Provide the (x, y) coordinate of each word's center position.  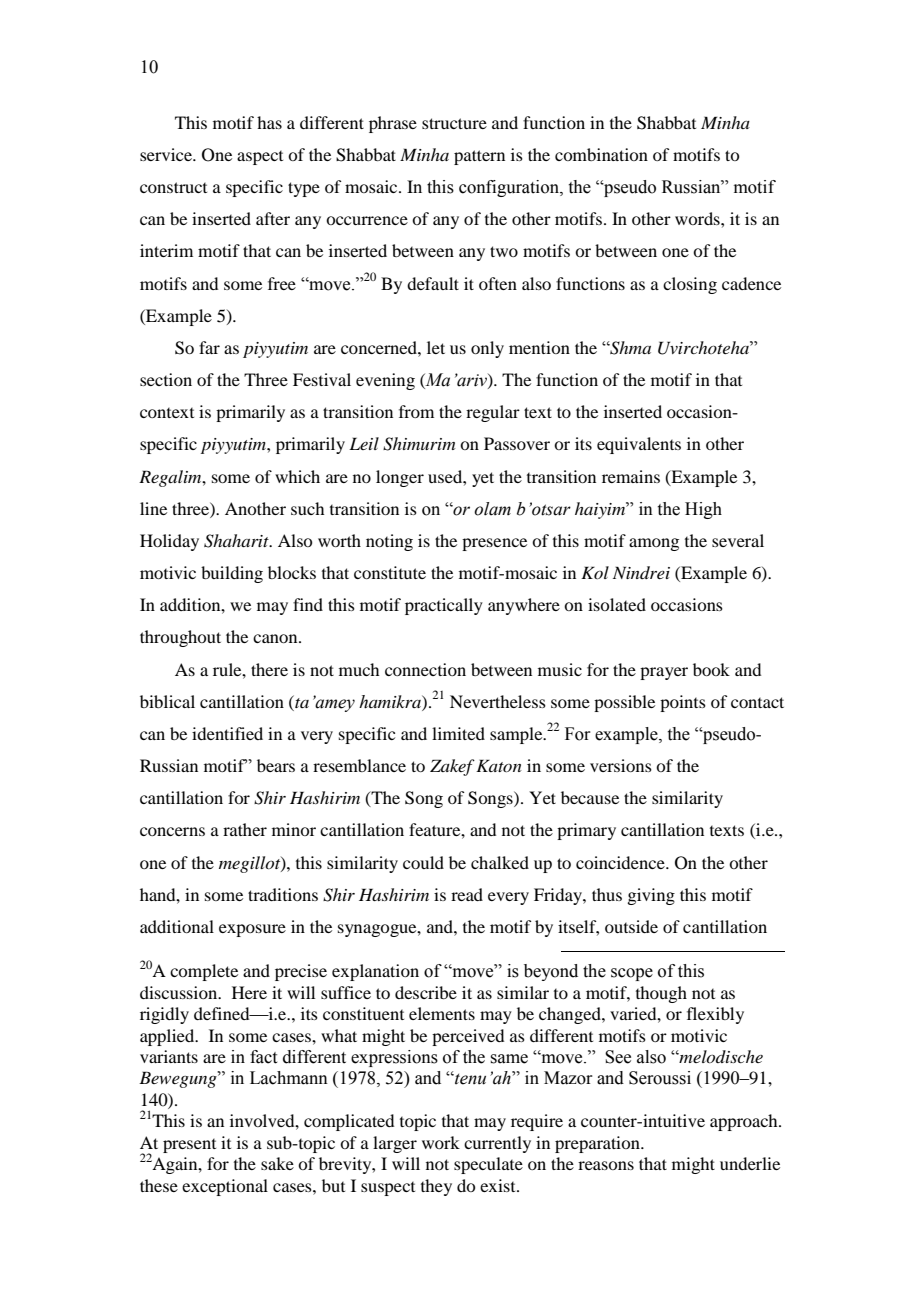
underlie (750, 1163)
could (423, 862)
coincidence (621, 862)
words (698, 218)
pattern (479, 157)
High (703, 510)
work (441, 1142)
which (297, 476)
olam (492, 509)
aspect (260, 158)
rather (245, 829)
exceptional (225, 1187)
